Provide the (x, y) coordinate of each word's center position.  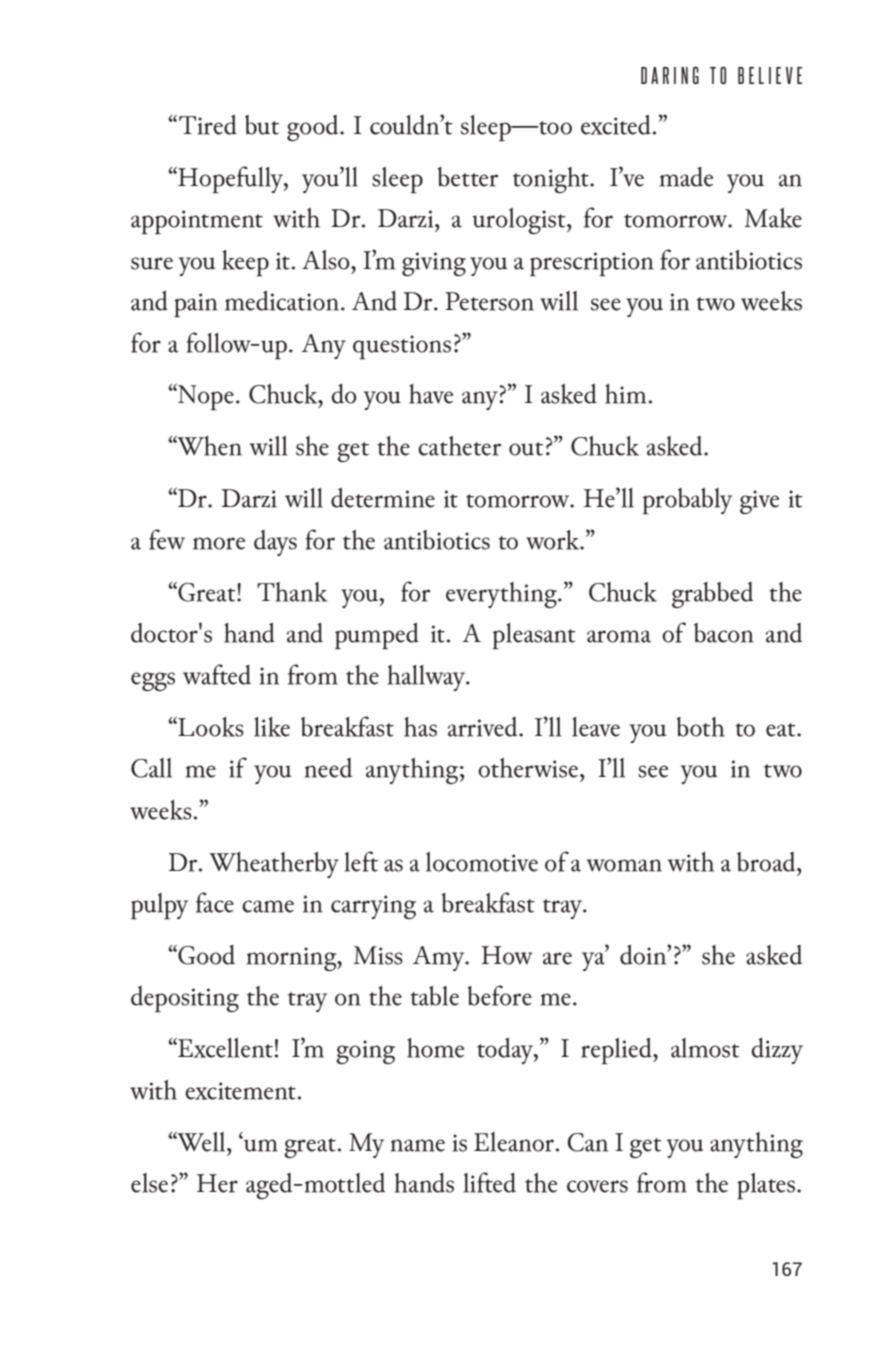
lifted (490, 1182)
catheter (459, 446)
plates (767, 1186)
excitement (240, 1091)
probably (687, 501)
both (700, 727)
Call (151, 768)
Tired (208, 125)
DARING (670, 75)
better (467, 177)
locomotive (482, 862)
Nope (205, 397)
